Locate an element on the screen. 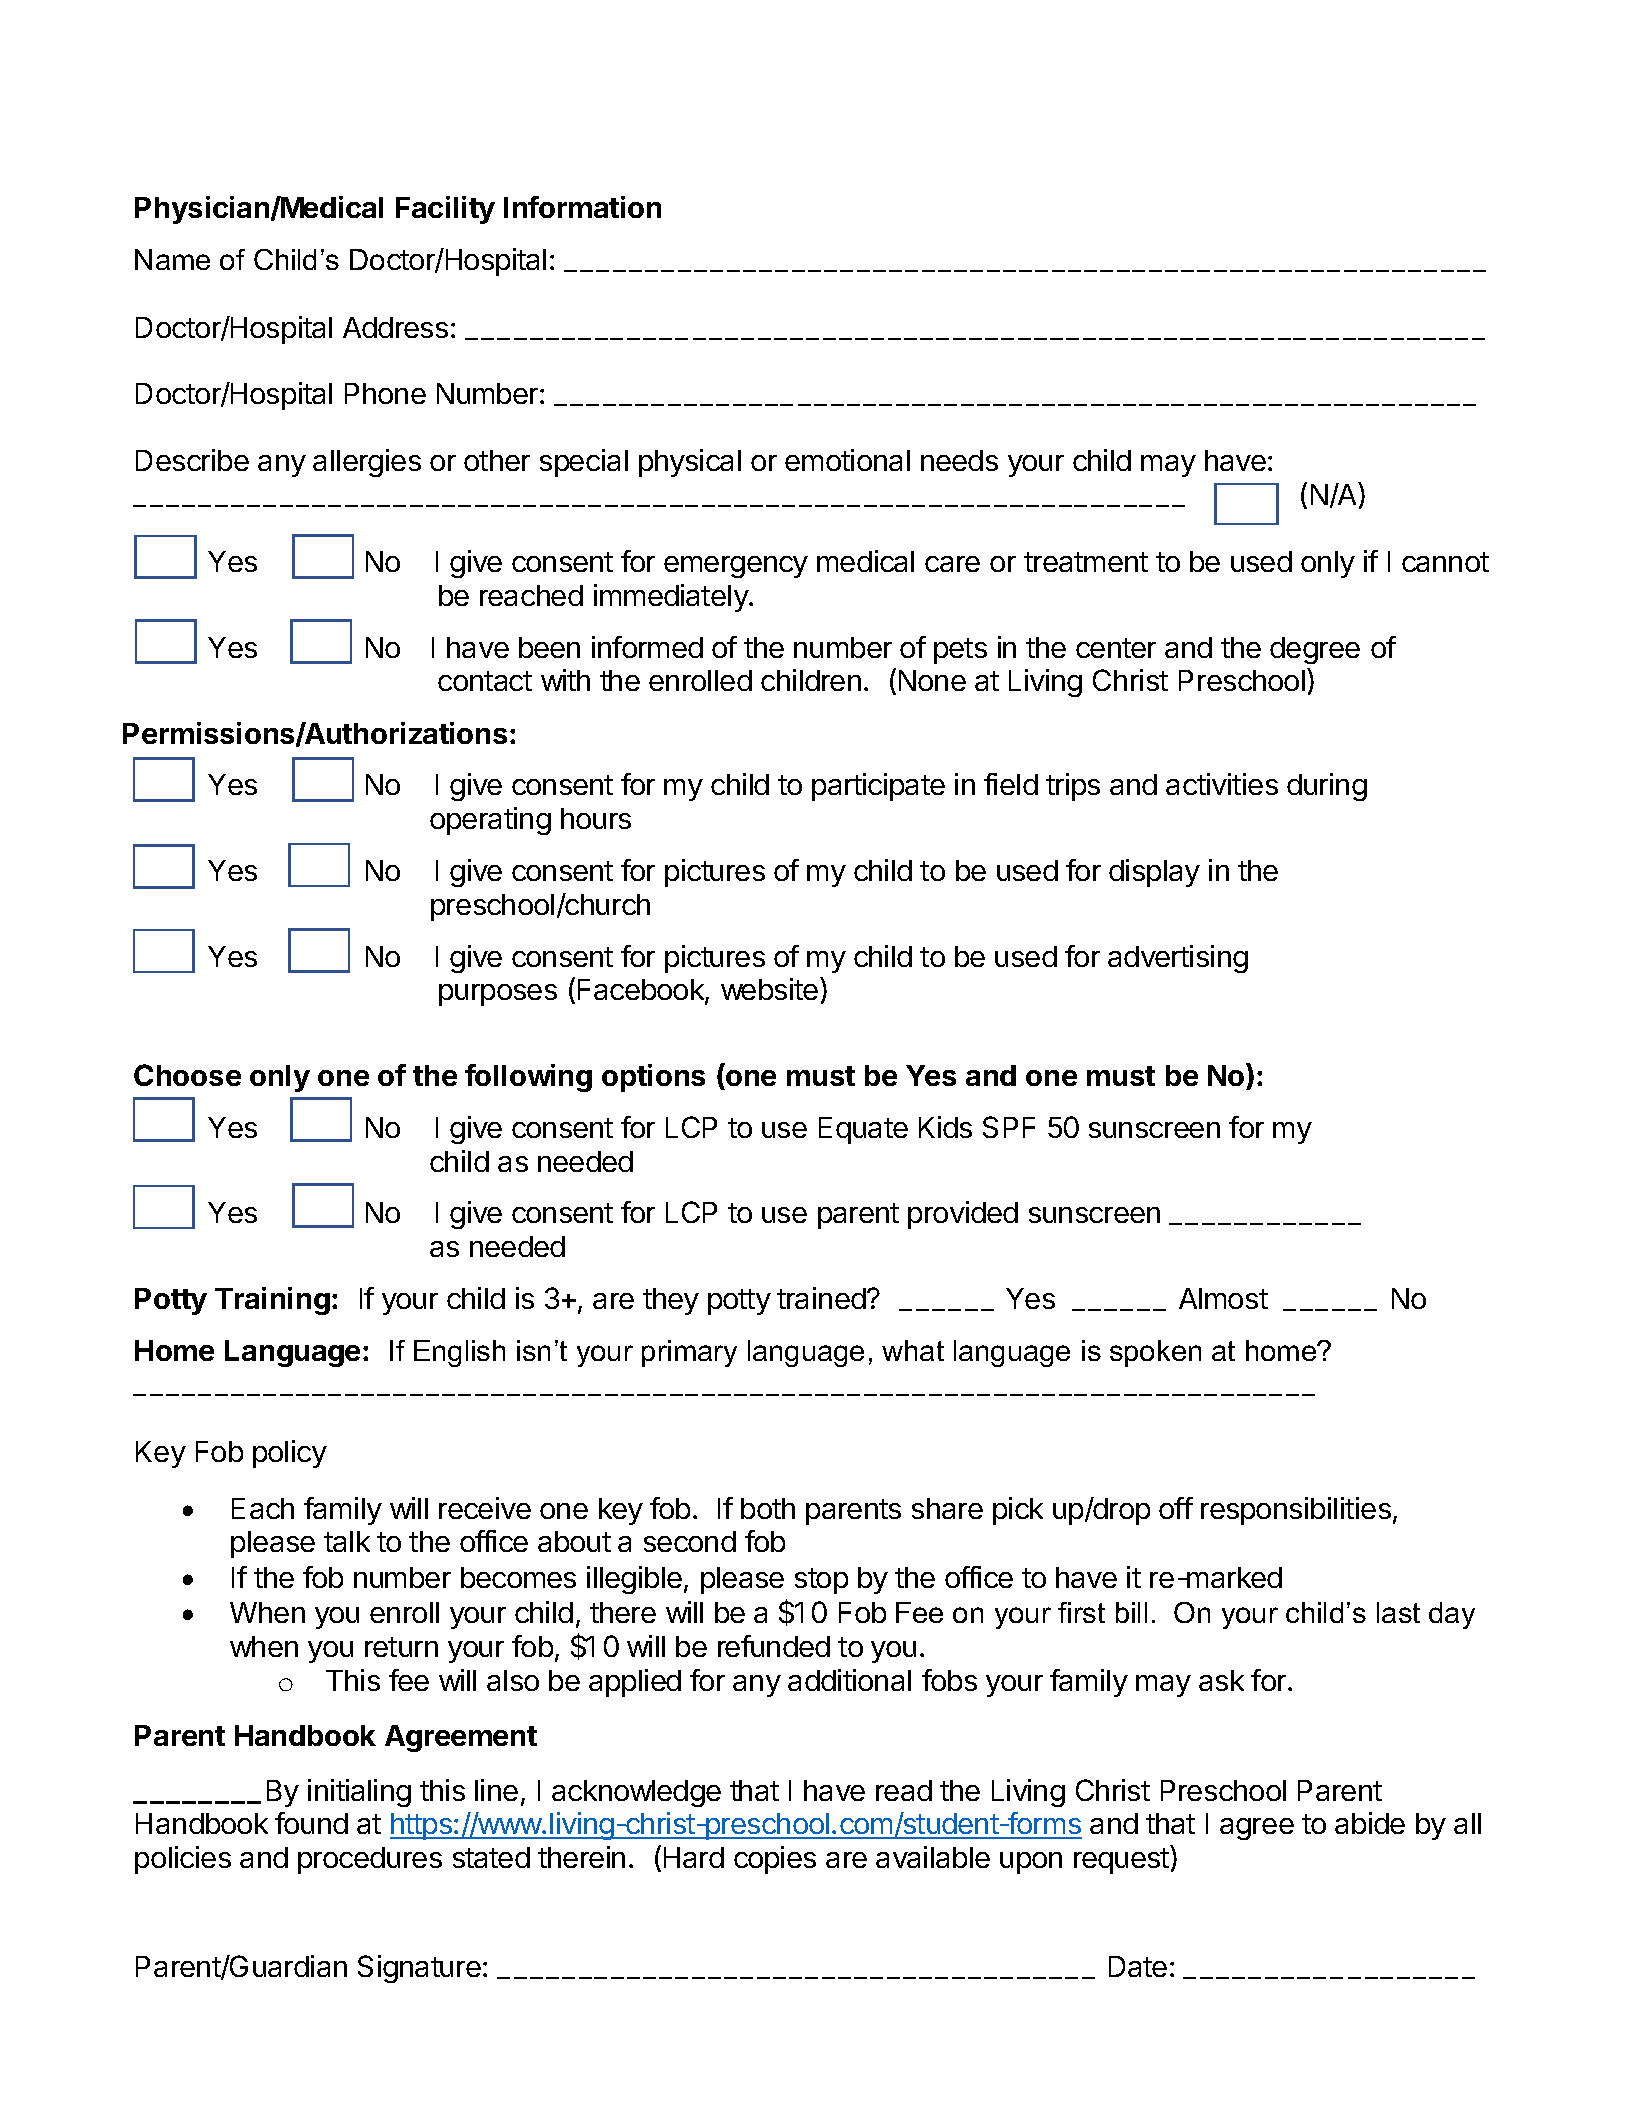  advertising is located at coordinates (1178, 959).
